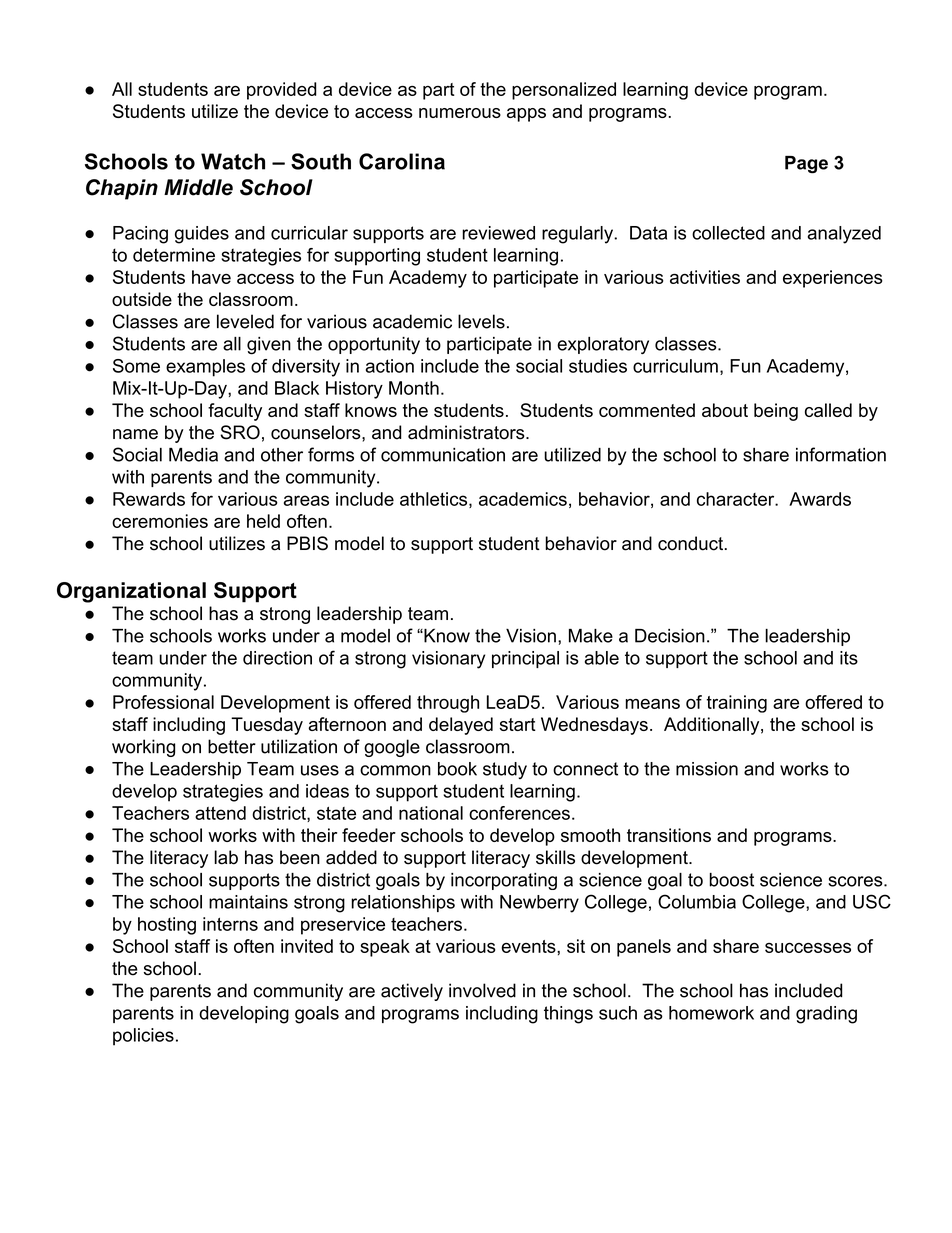  I want to click on Page, so click(806, 165).
